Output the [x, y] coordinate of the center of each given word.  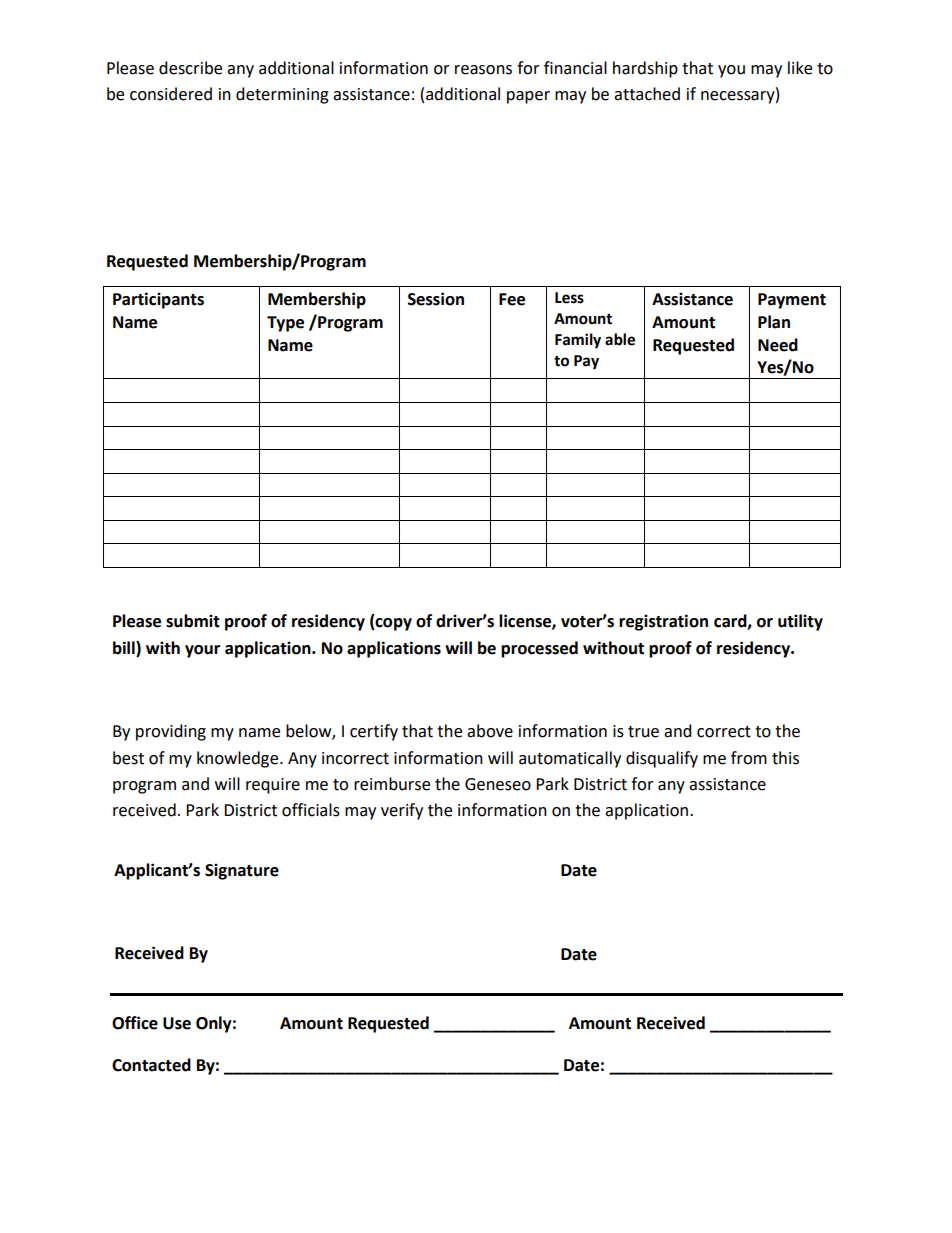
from [749, 758]
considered [171, 94]
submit [193, 621]
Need [778, 345]
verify [402, 811]
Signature [242, 871]
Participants [158, 300]
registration [663, 622]
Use [177, 1023]
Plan [774, 322]
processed [539, 649]
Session [436, 299]
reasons [483, 70]
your [202, 651]
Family [578, 341]
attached [647, 94]
